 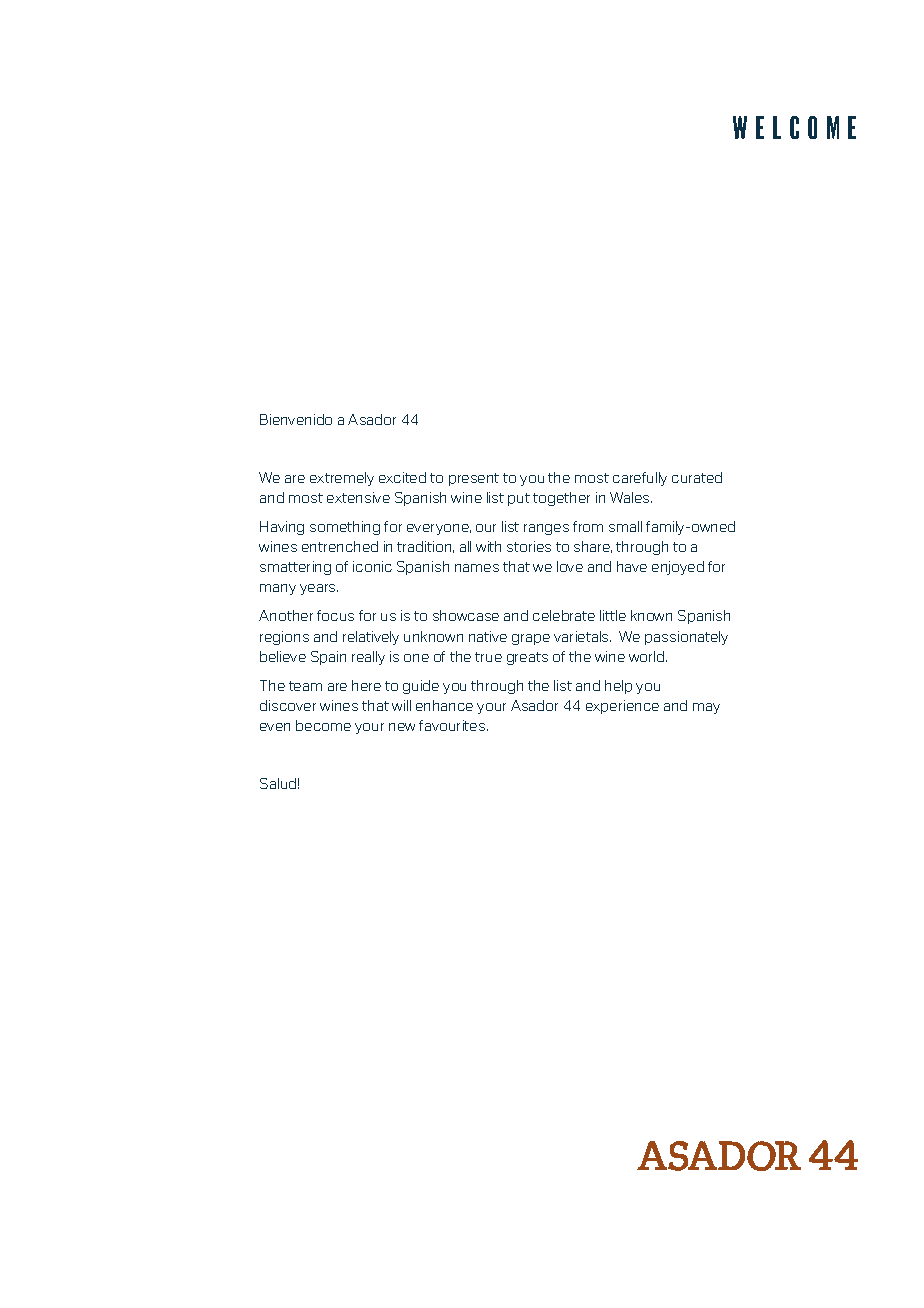 What do you see at coordinates (678, 568) in the image?
I see `enjoyed` at bounding box center [678, 568].
